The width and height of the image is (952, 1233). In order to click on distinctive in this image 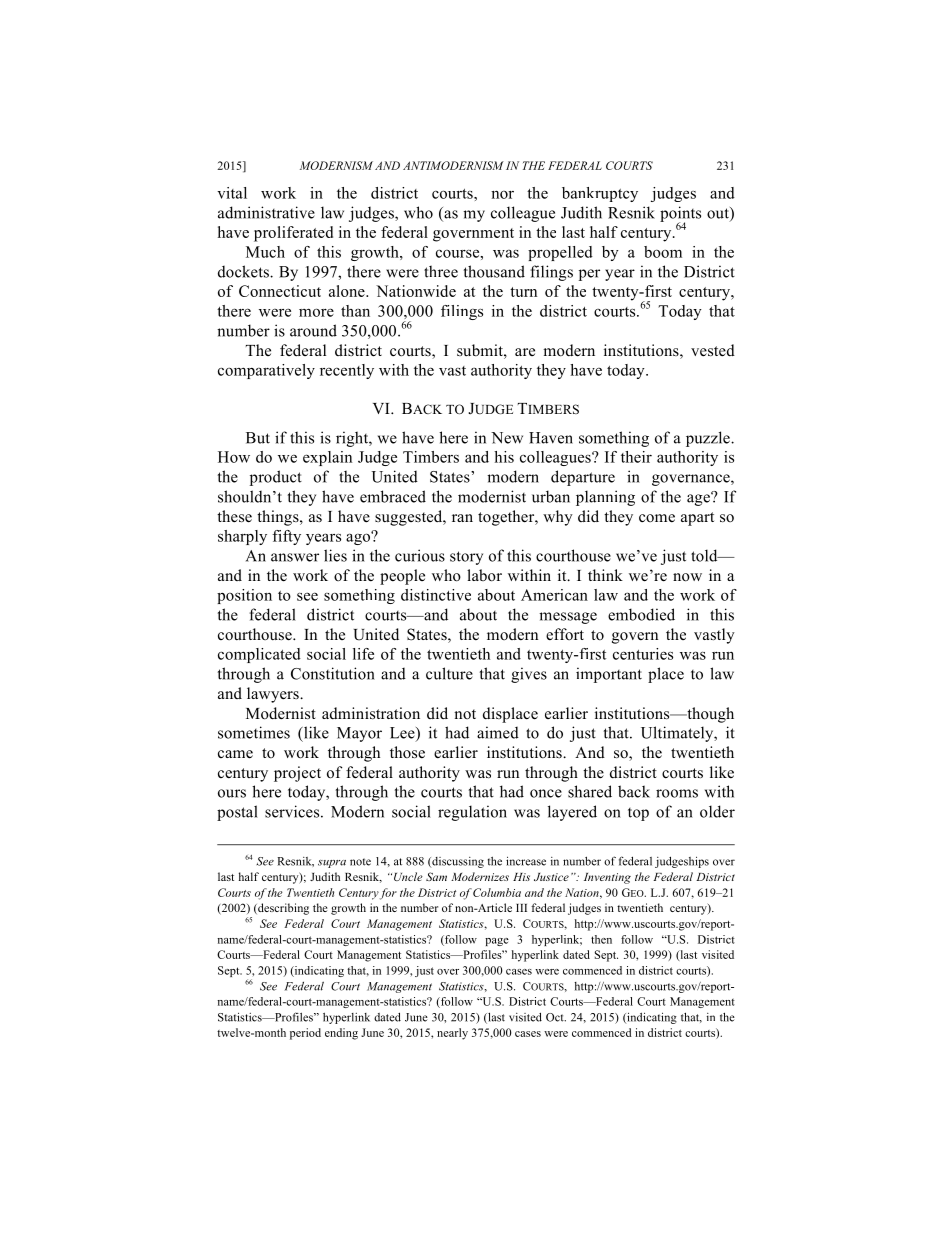, I will do `click(436, 595)`.
